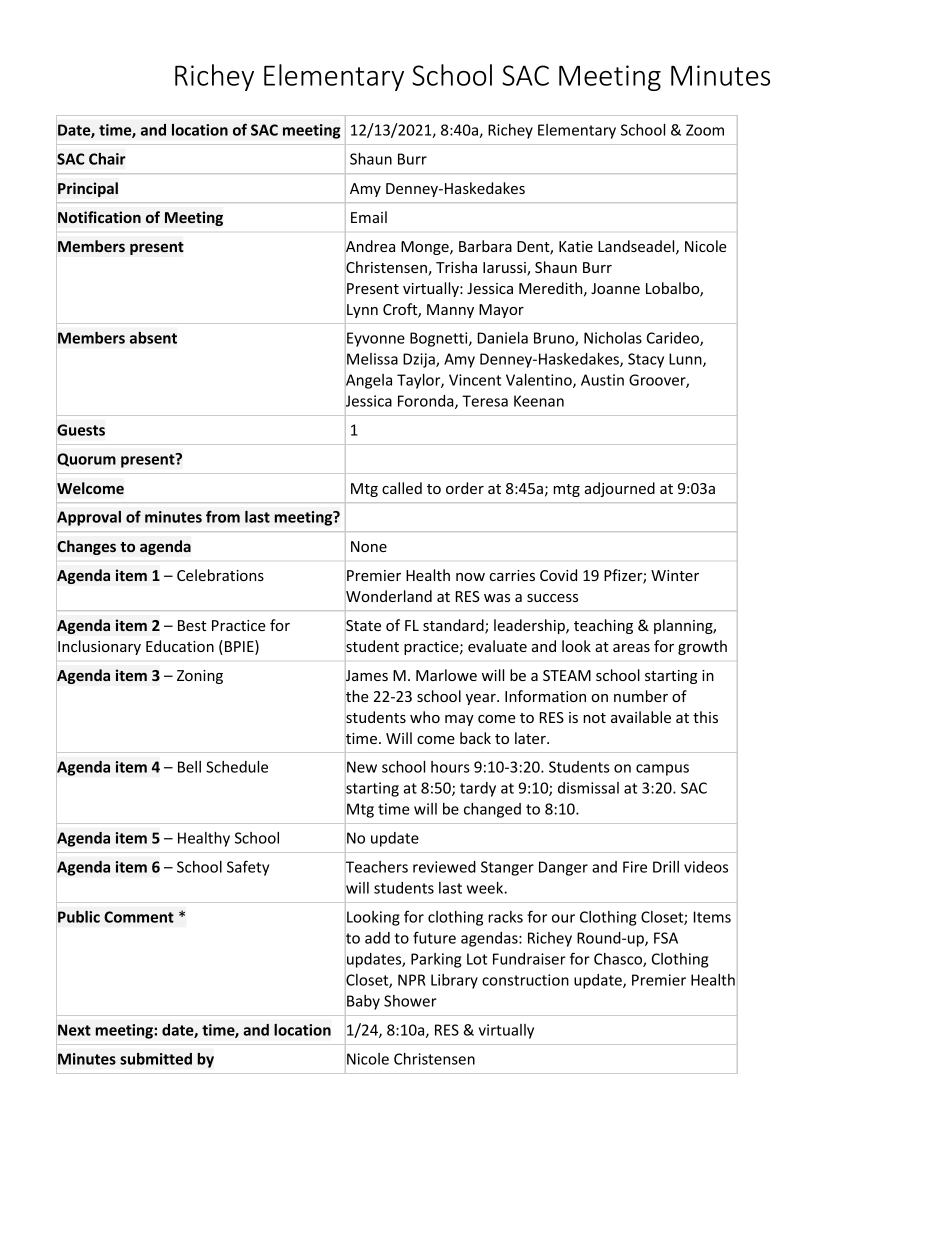 The height and width of the document is (1233, 952). Describe the element at coordinates (369, 217) in the document. I see `Email` at that location.
